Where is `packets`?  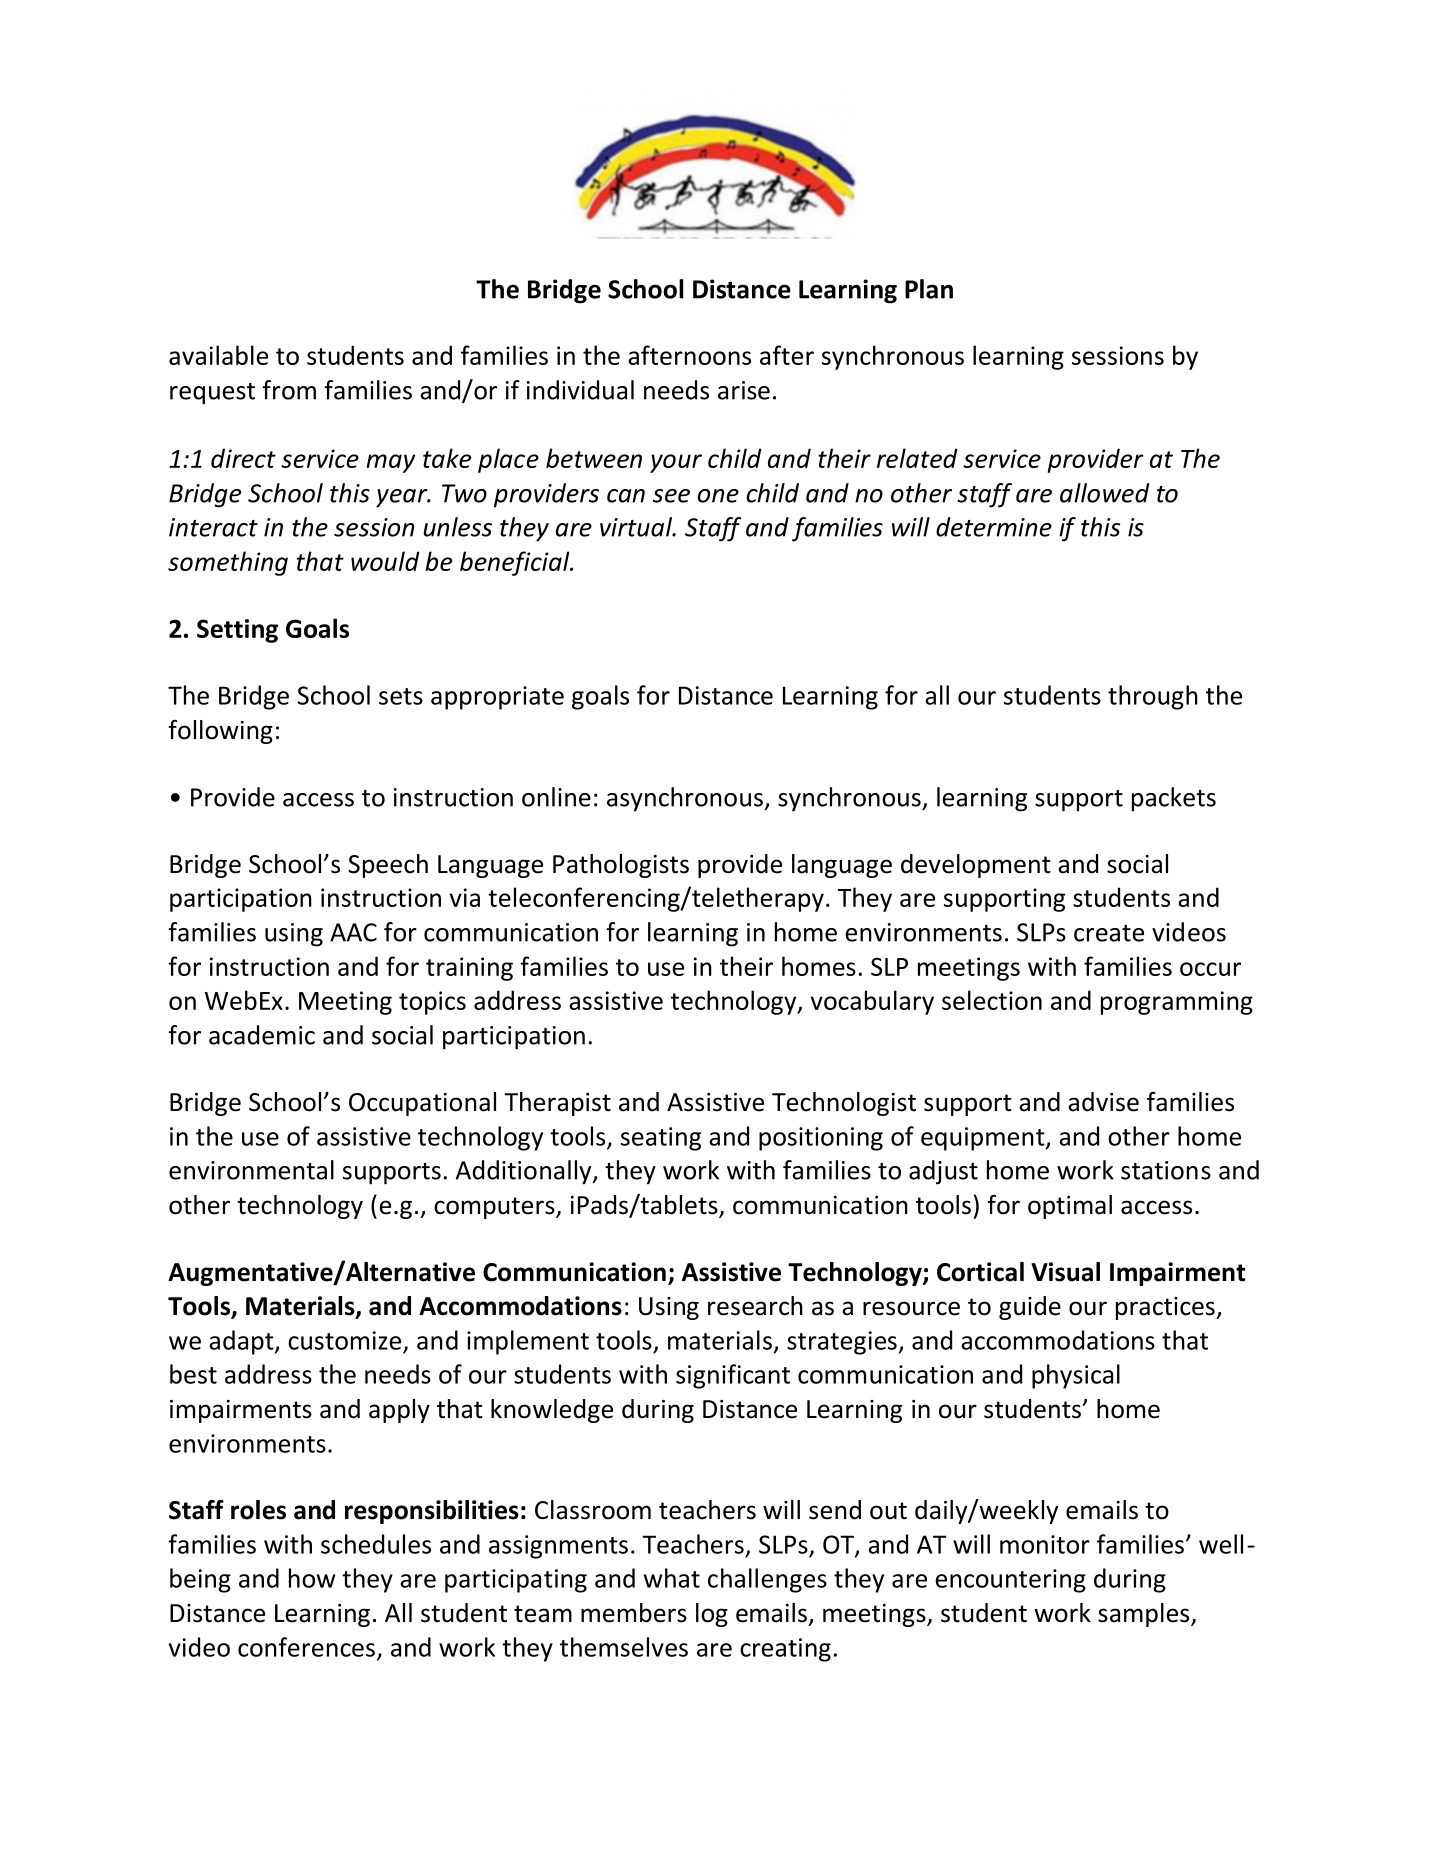
packets is located at coordinates (1174, 799).
